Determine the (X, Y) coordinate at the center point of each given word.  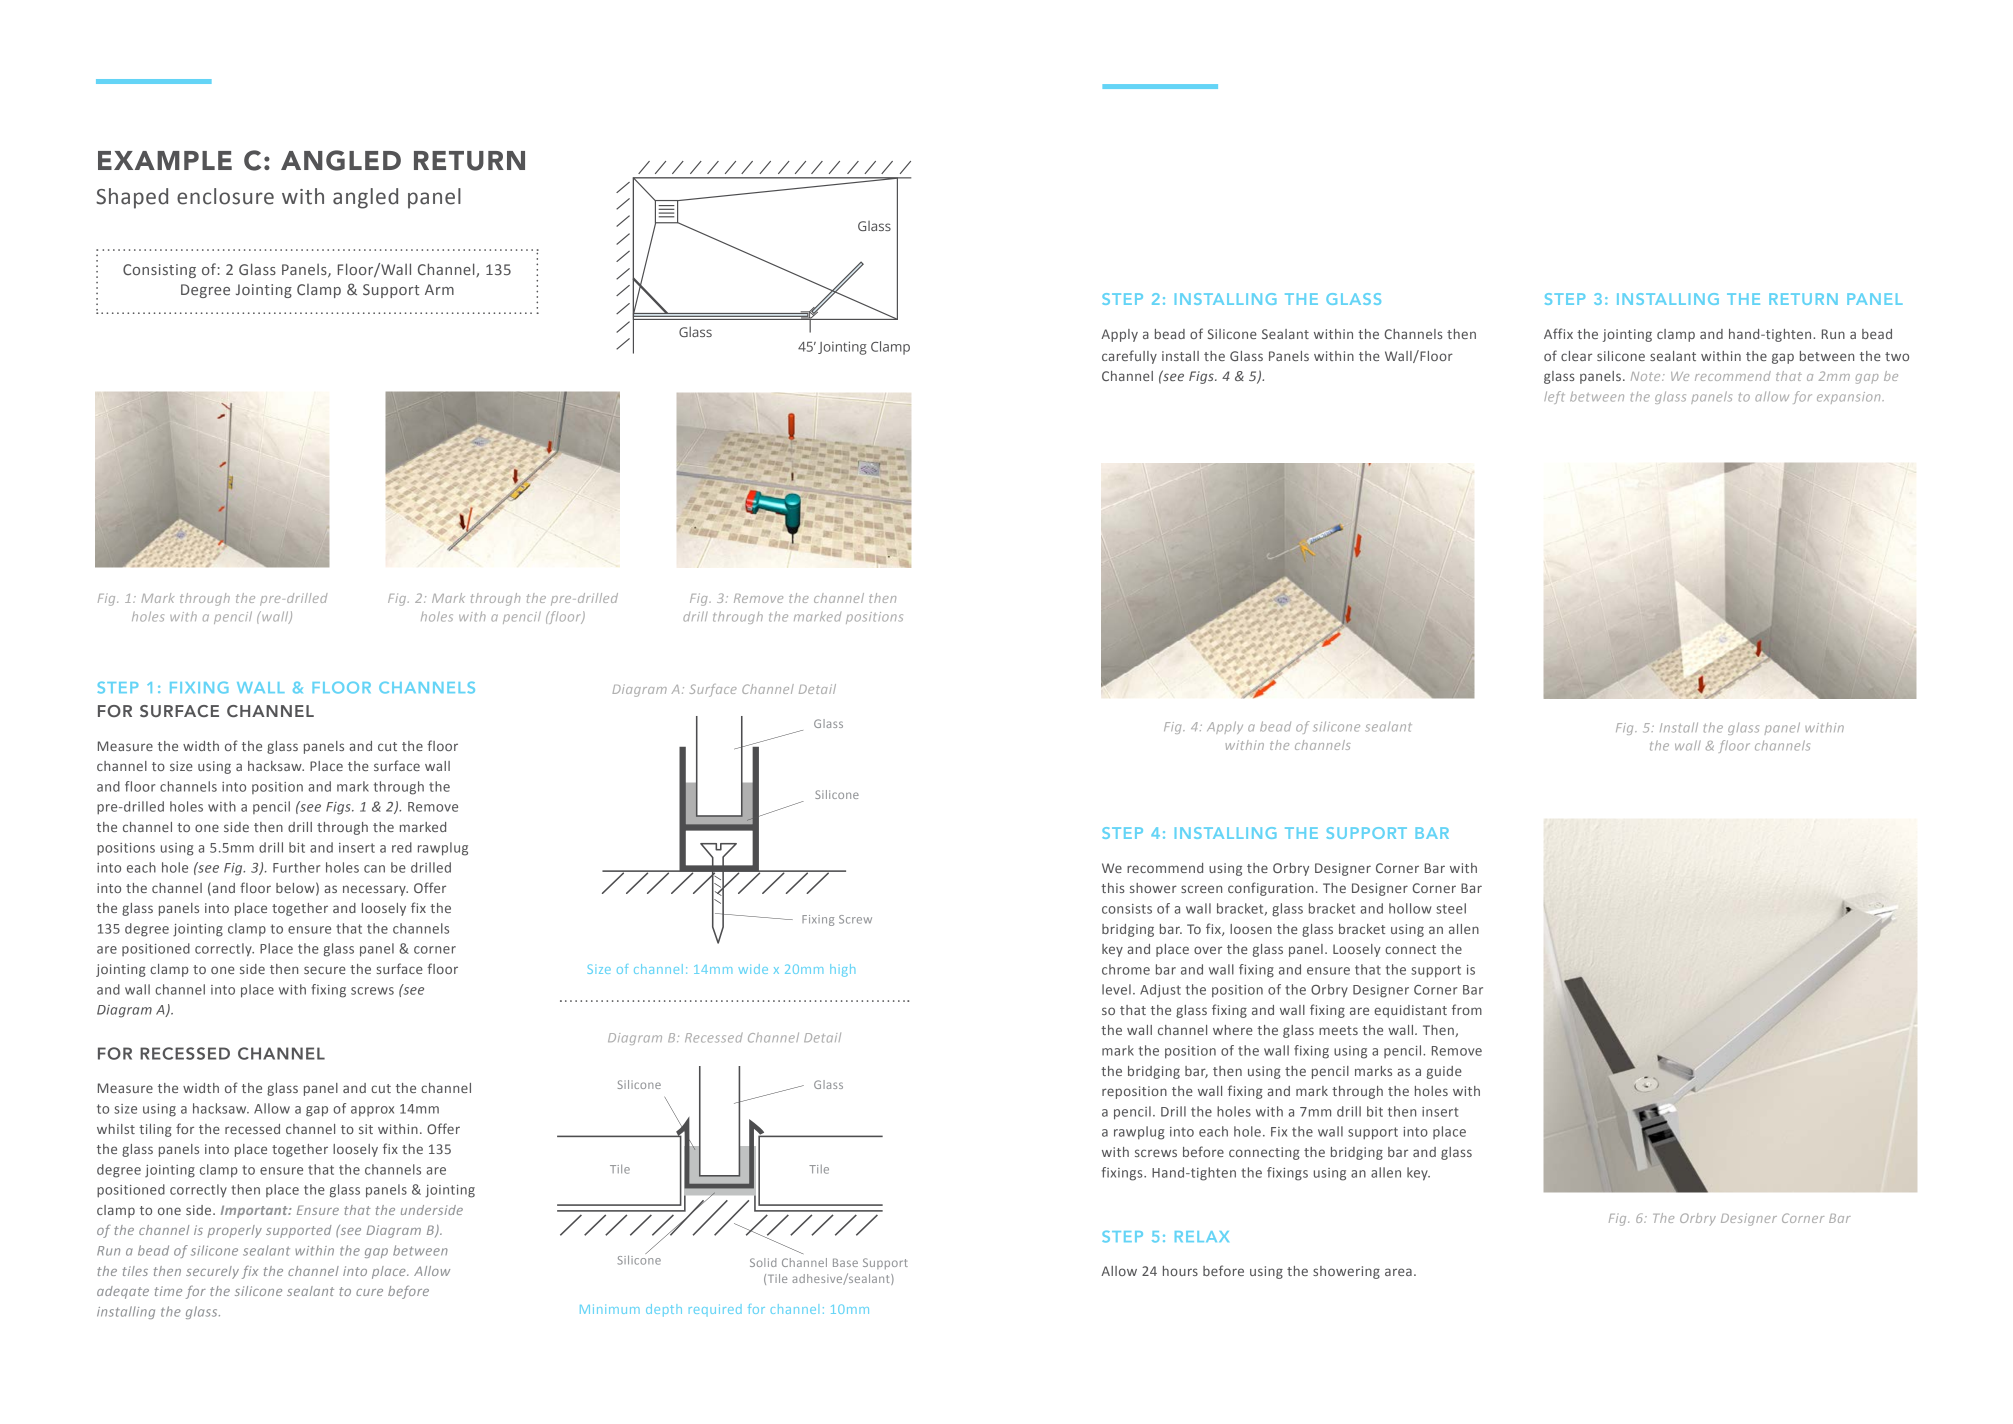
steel (1451, 908)
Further (296, 867)
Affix (1558, 333)
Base (845, 1262)
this (1113, 888)
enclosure (225, 196)
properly (235, 1231)
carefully (1129, 357)
